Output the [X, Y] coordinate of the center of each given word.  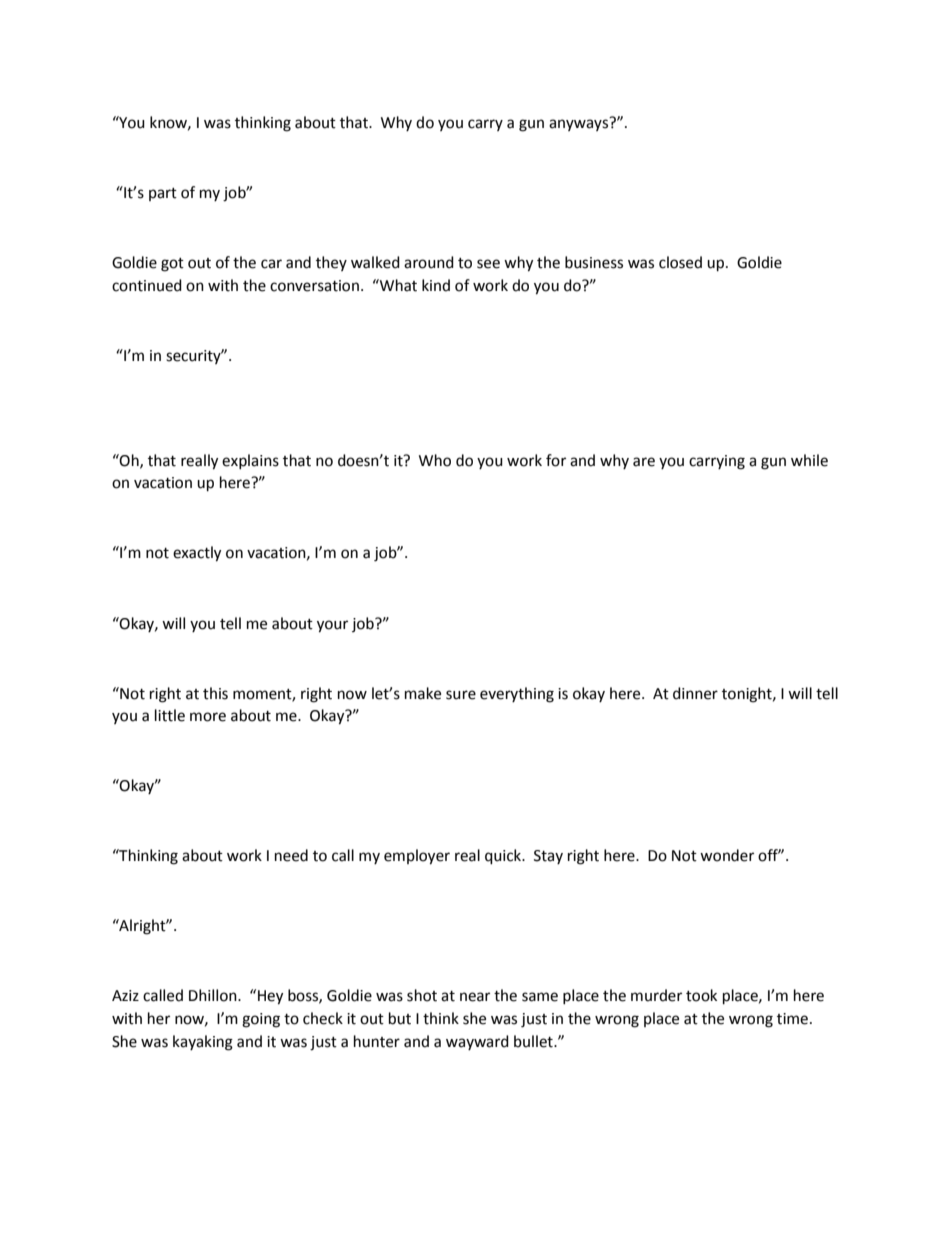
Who [435, 460]
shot [422, 995]
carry [485, 125]
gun [531, 125]
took [701, 995]
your [332, 626]
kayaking [203, 1043]
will [173, 623]
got [172, 265]
